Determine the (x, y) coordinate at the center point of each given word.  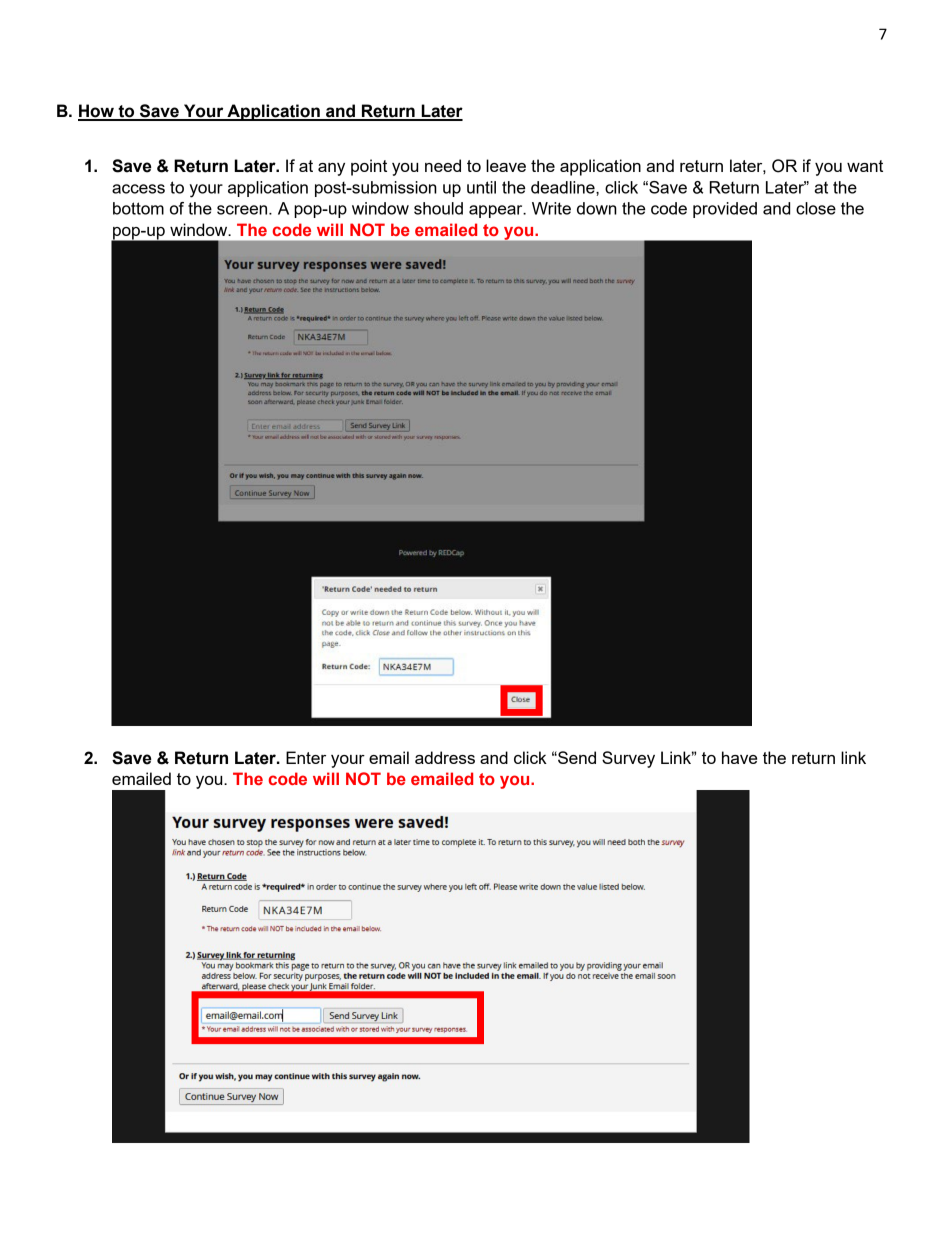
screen (243, 210)
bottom (138, 208)
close (816, 208)
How (97, 112)
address (445, 757)
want (865, 166)
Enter (306, 757)
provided (725, 210)
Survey (628, 759)
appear (497, 211)
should (438, 208)
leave (506, 165)
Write (551, 208)
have (739, 757)
